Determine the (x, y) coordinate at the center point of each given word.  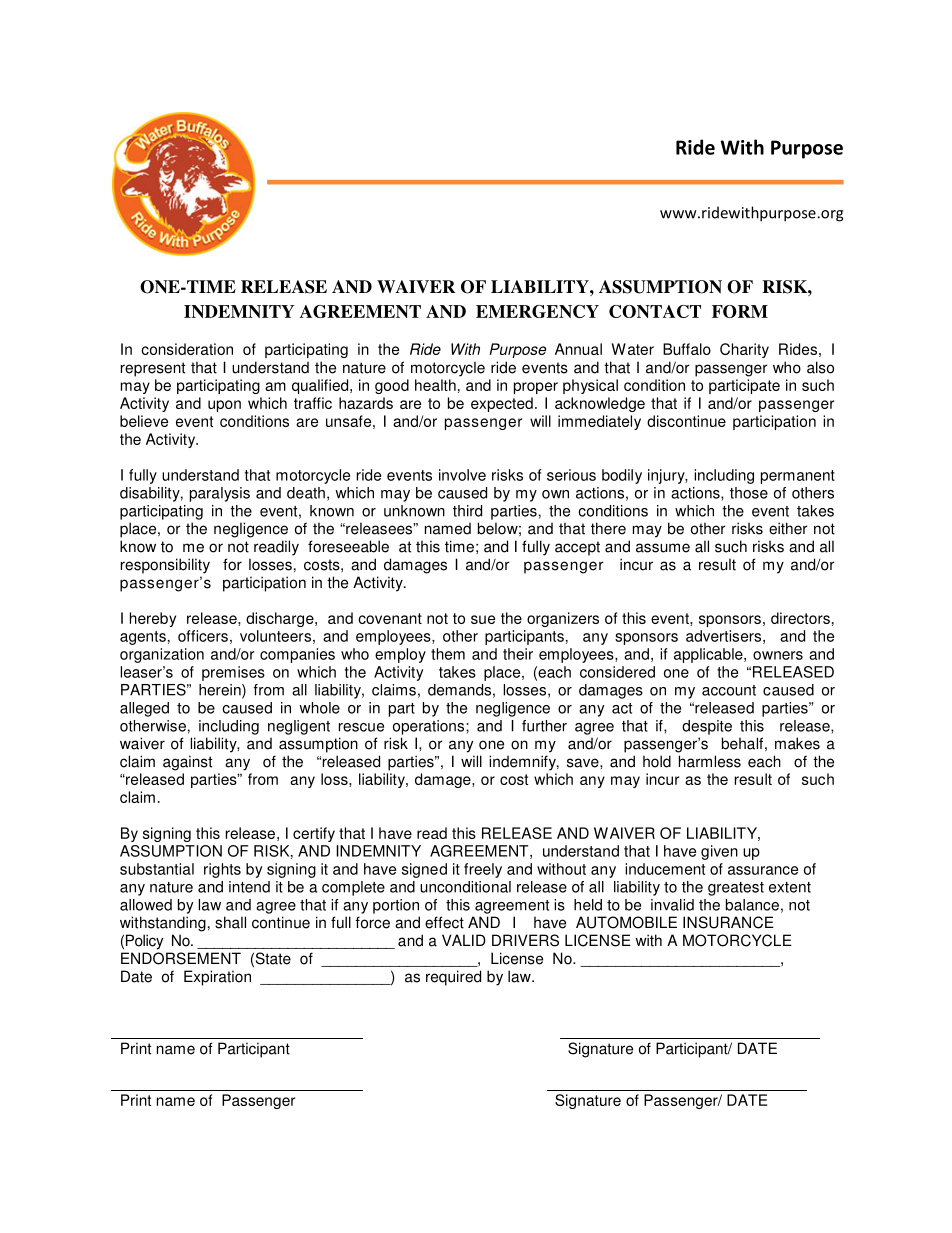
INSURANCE (728, 922)
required (453, 978)
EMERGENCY (537, 311)
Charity (744, 350)
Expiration (217, 978)
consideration (187, 349)
